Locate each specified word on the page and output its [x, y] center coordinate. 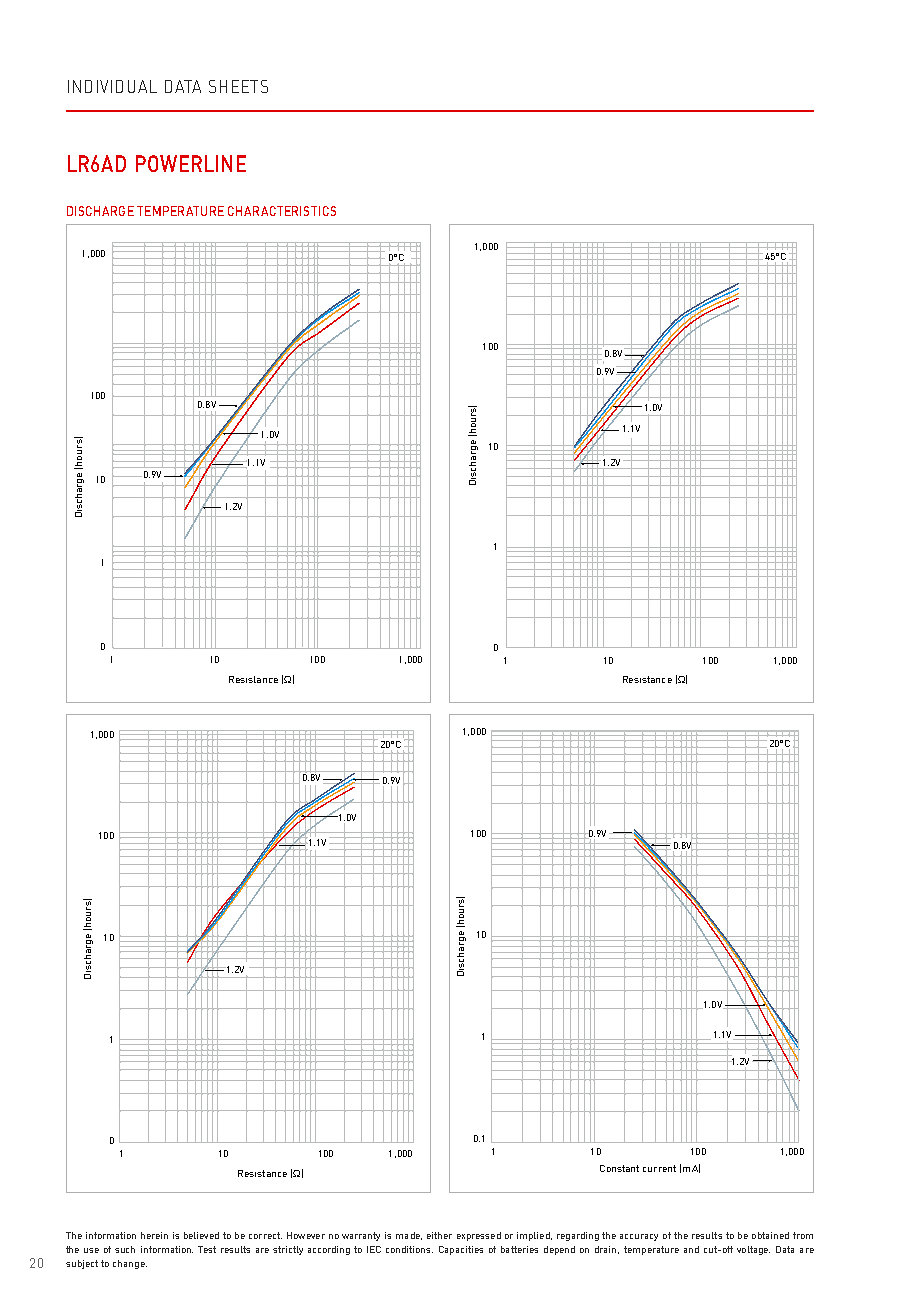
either [439, 1235]
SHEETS [238, 86]
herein [154, 1235]
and [691, 1249]
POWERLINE [191, 163]
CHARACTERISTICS [282, 211]
